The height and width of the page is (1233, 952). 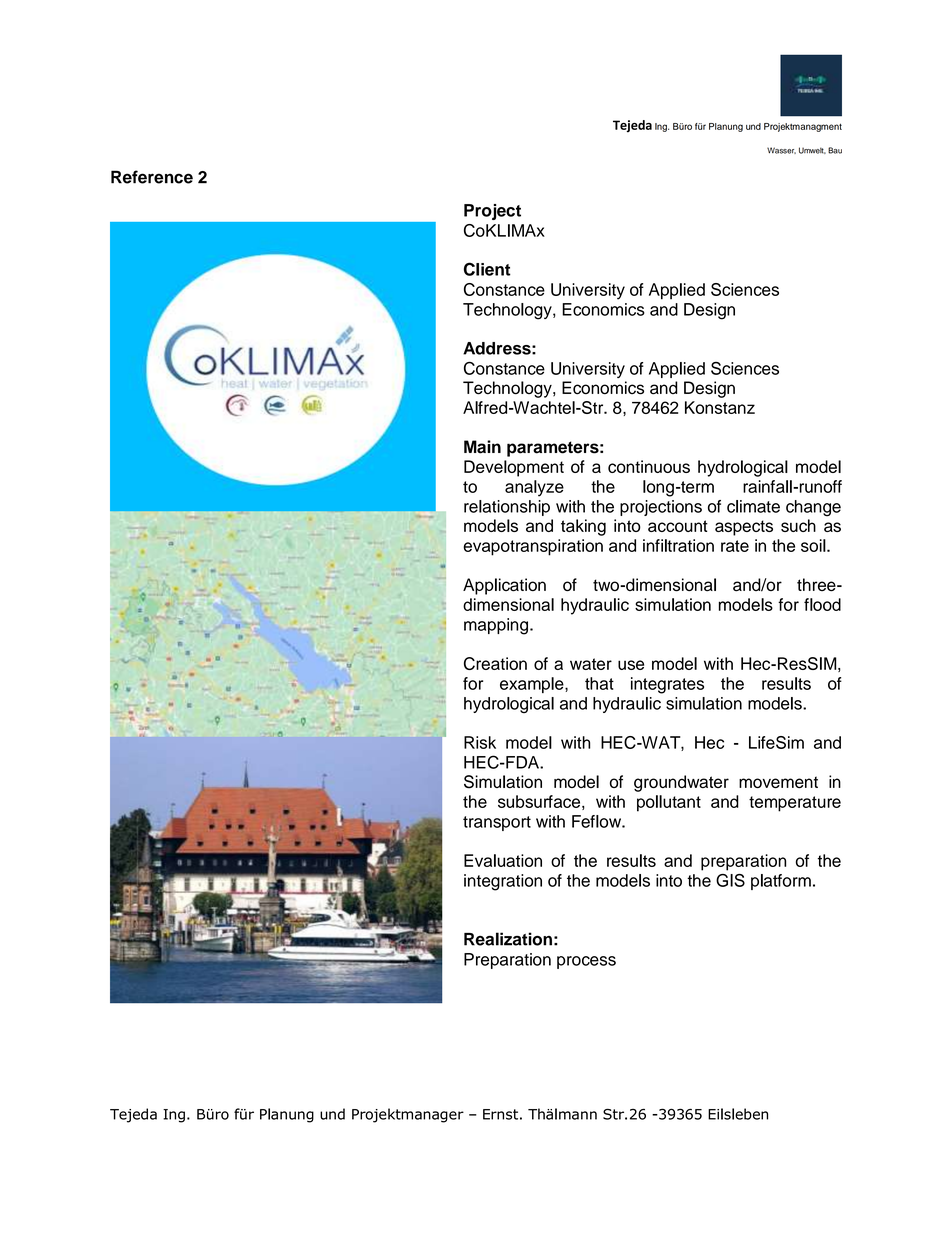 What do you see at coordinates (533, 547) in the page?
I see `evapotranspiration` at bounding box center [533, 547].
